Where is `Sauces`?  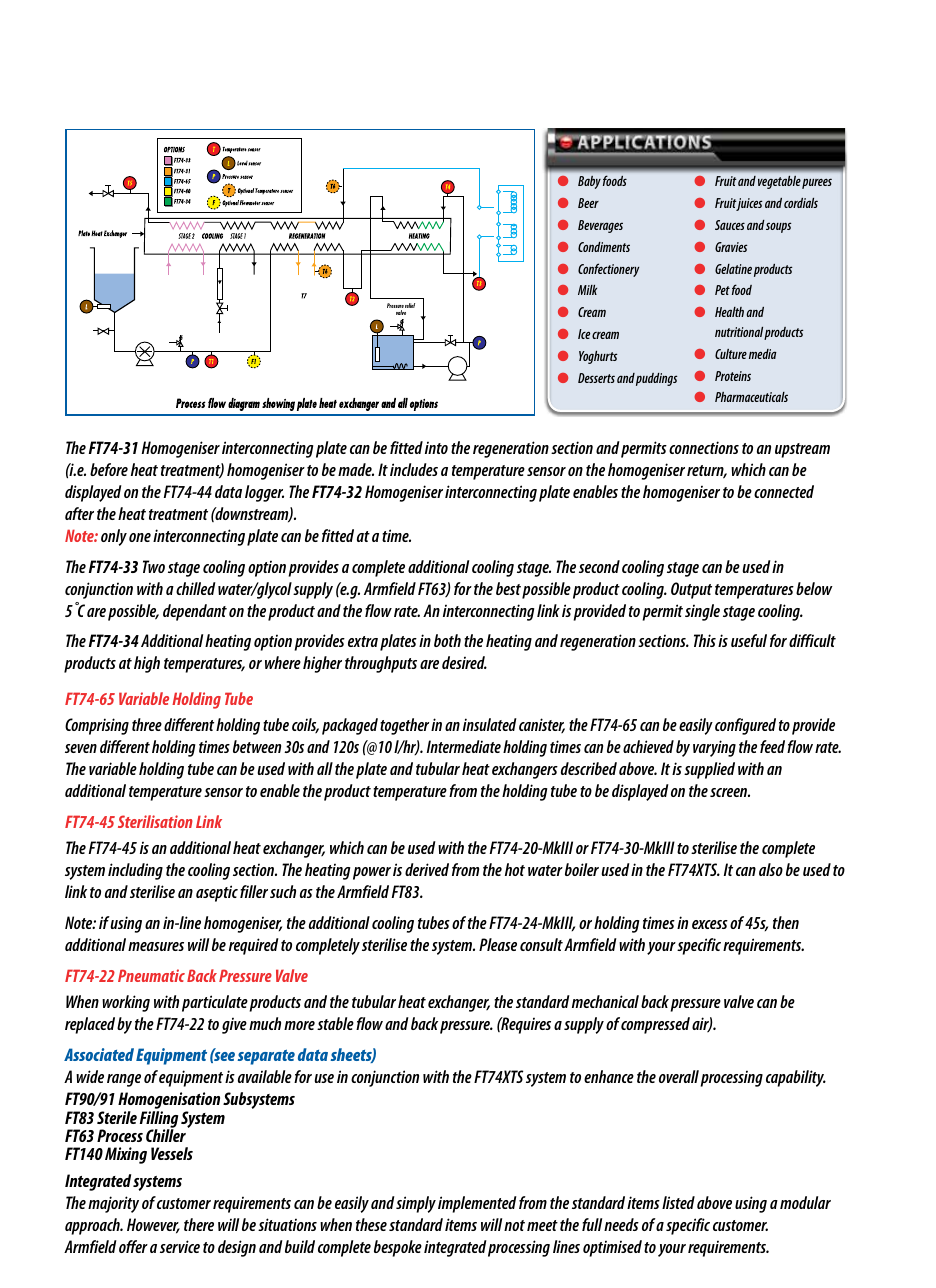 Sauces is located at coordinates (730, 225).
